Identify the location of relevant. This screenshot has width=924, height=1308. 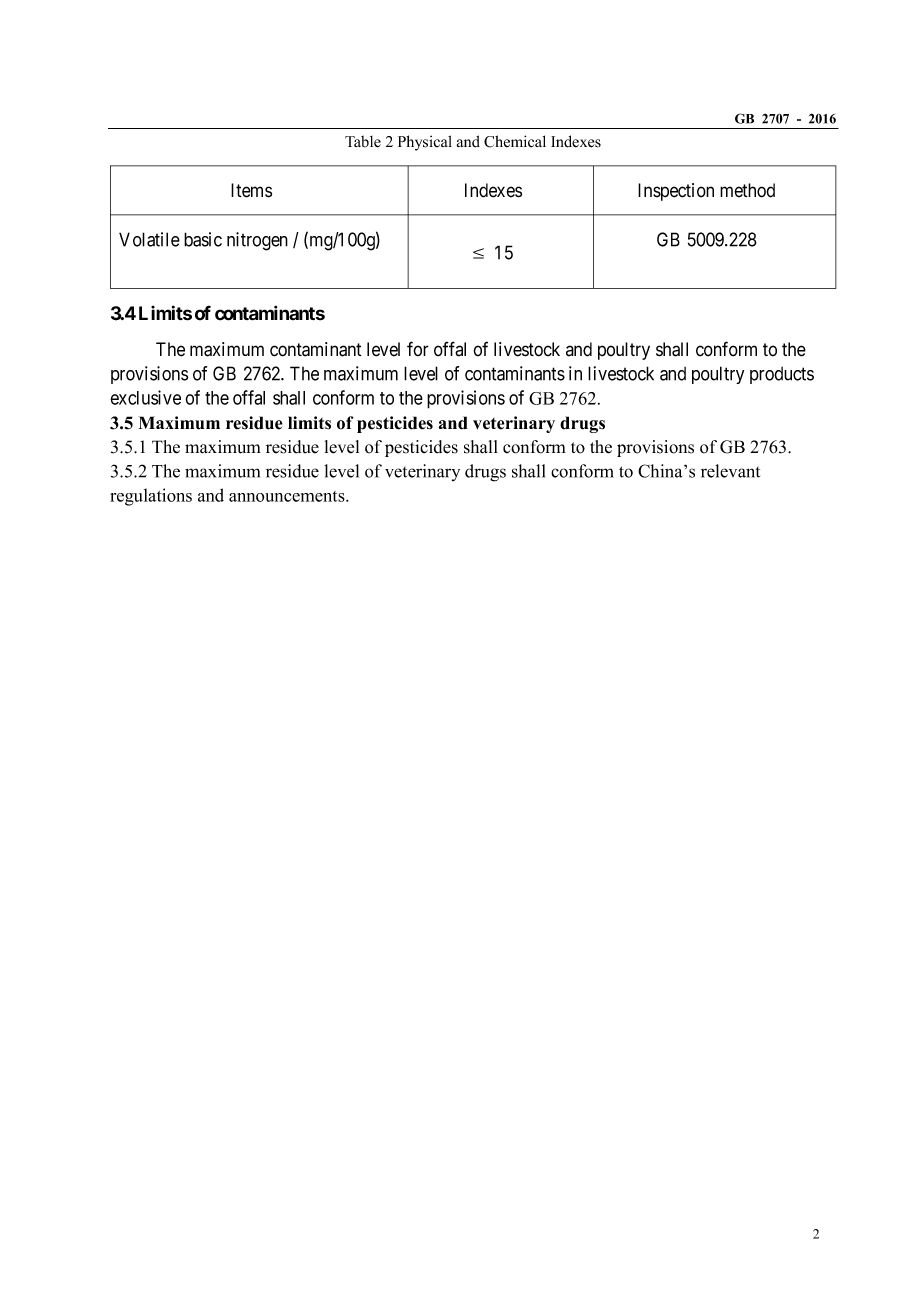
(730, 471).
